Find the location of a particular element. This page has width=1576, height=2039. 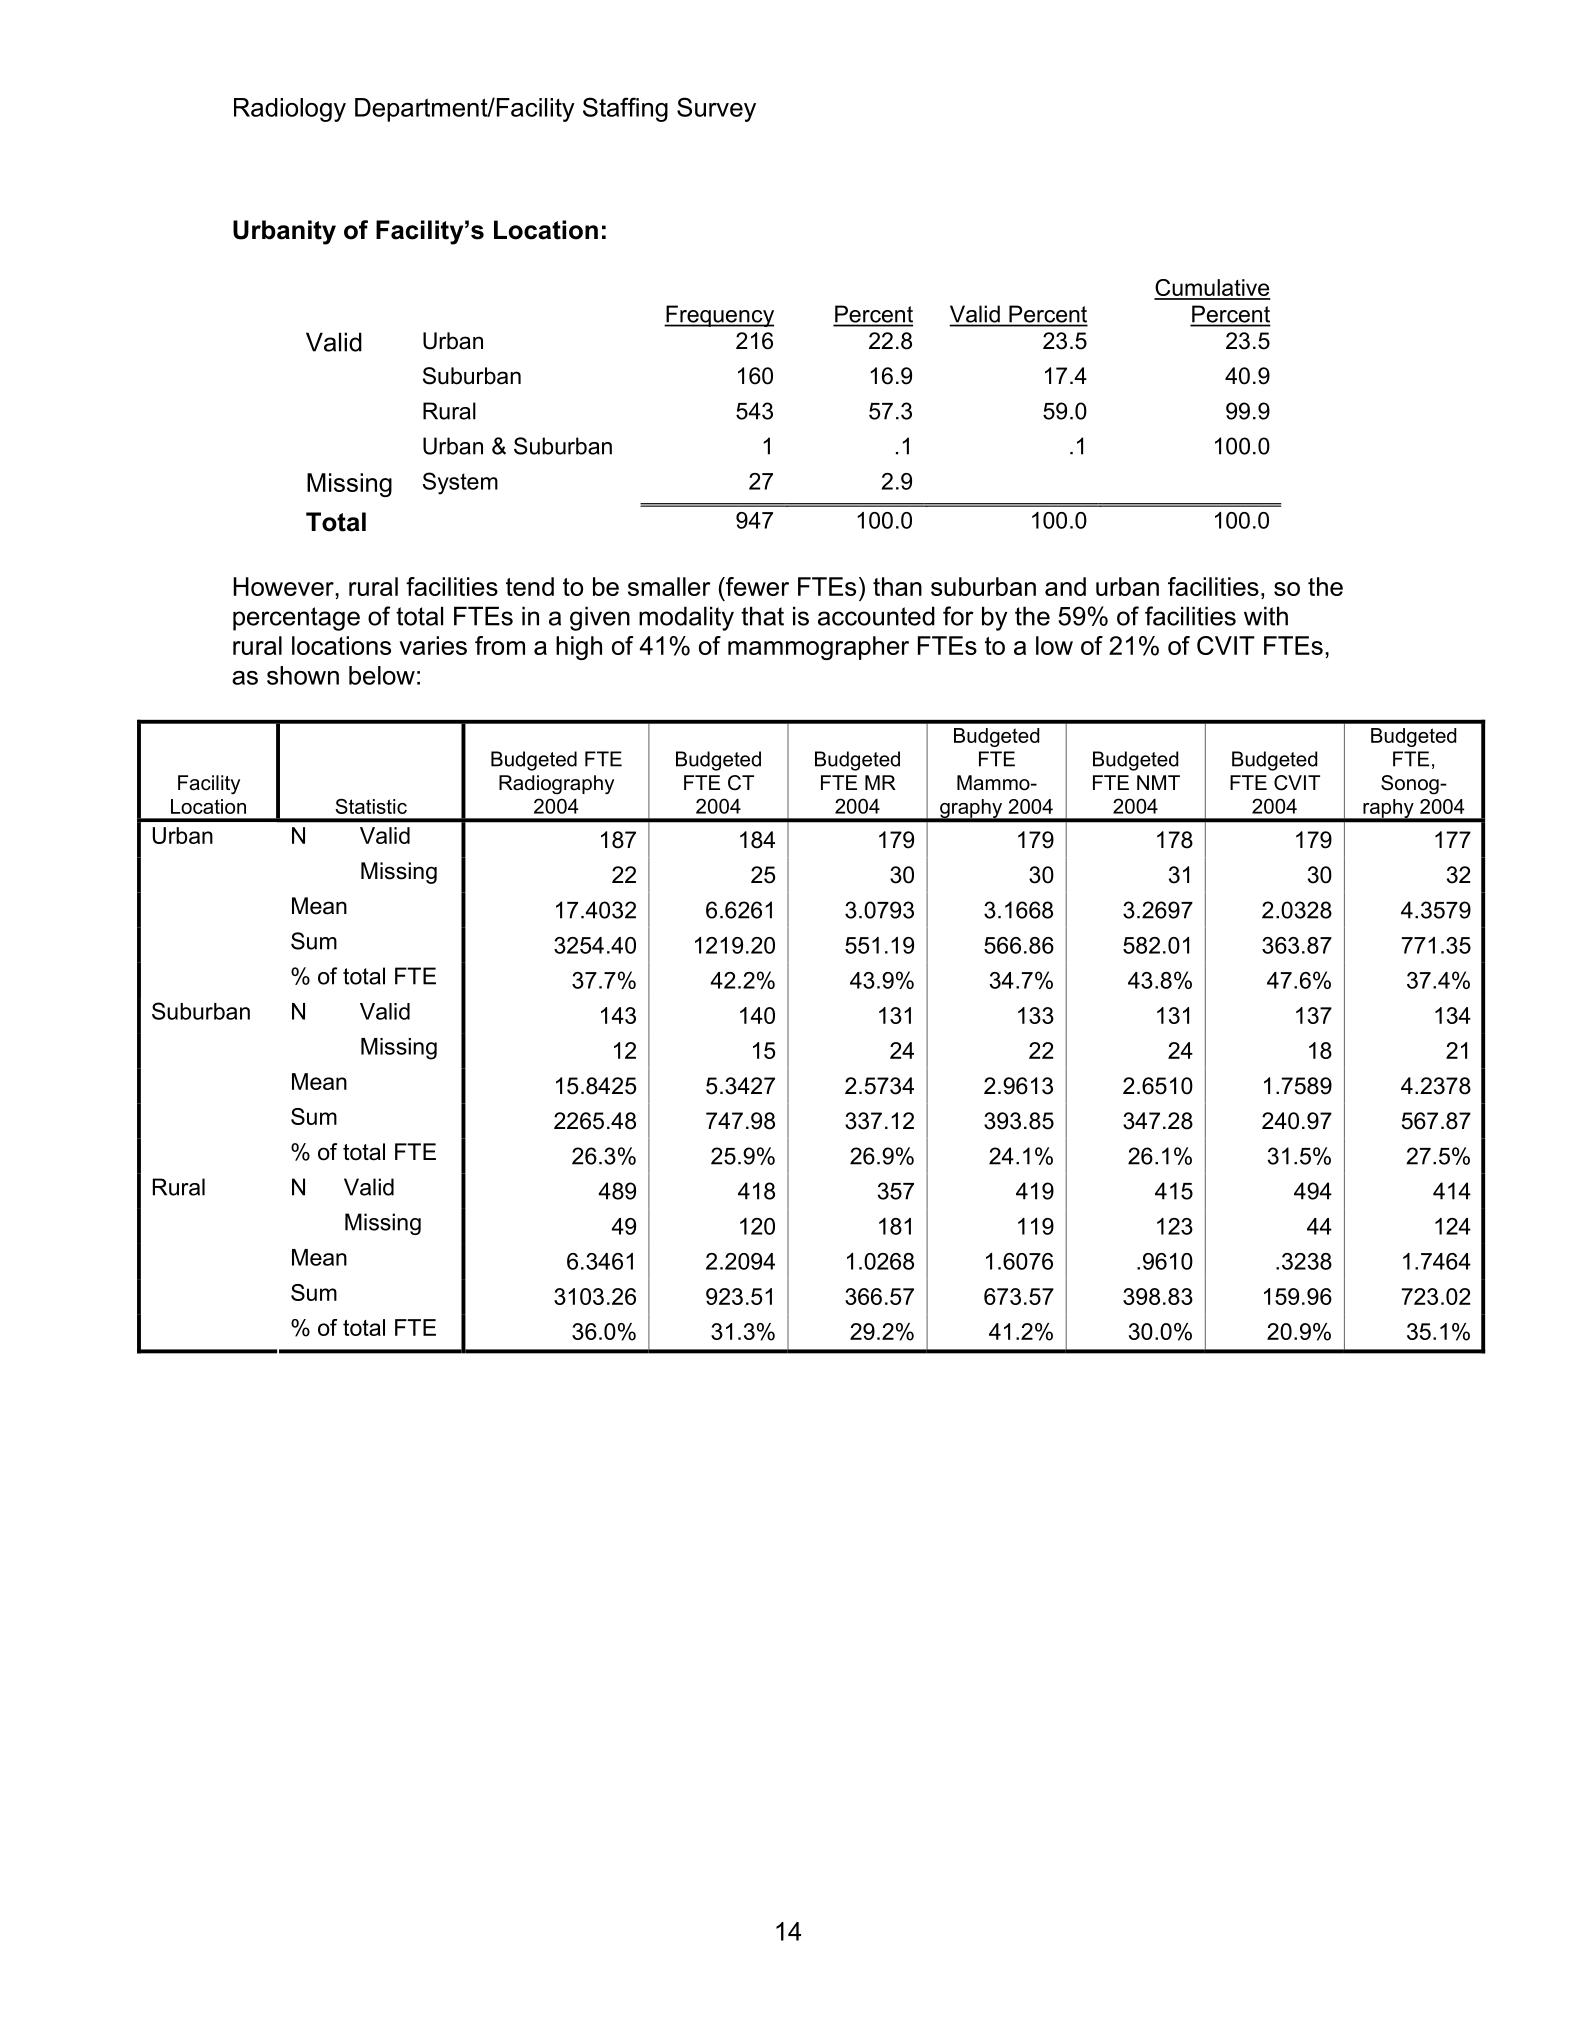

Statistic is located at coordinates (371, 806).
